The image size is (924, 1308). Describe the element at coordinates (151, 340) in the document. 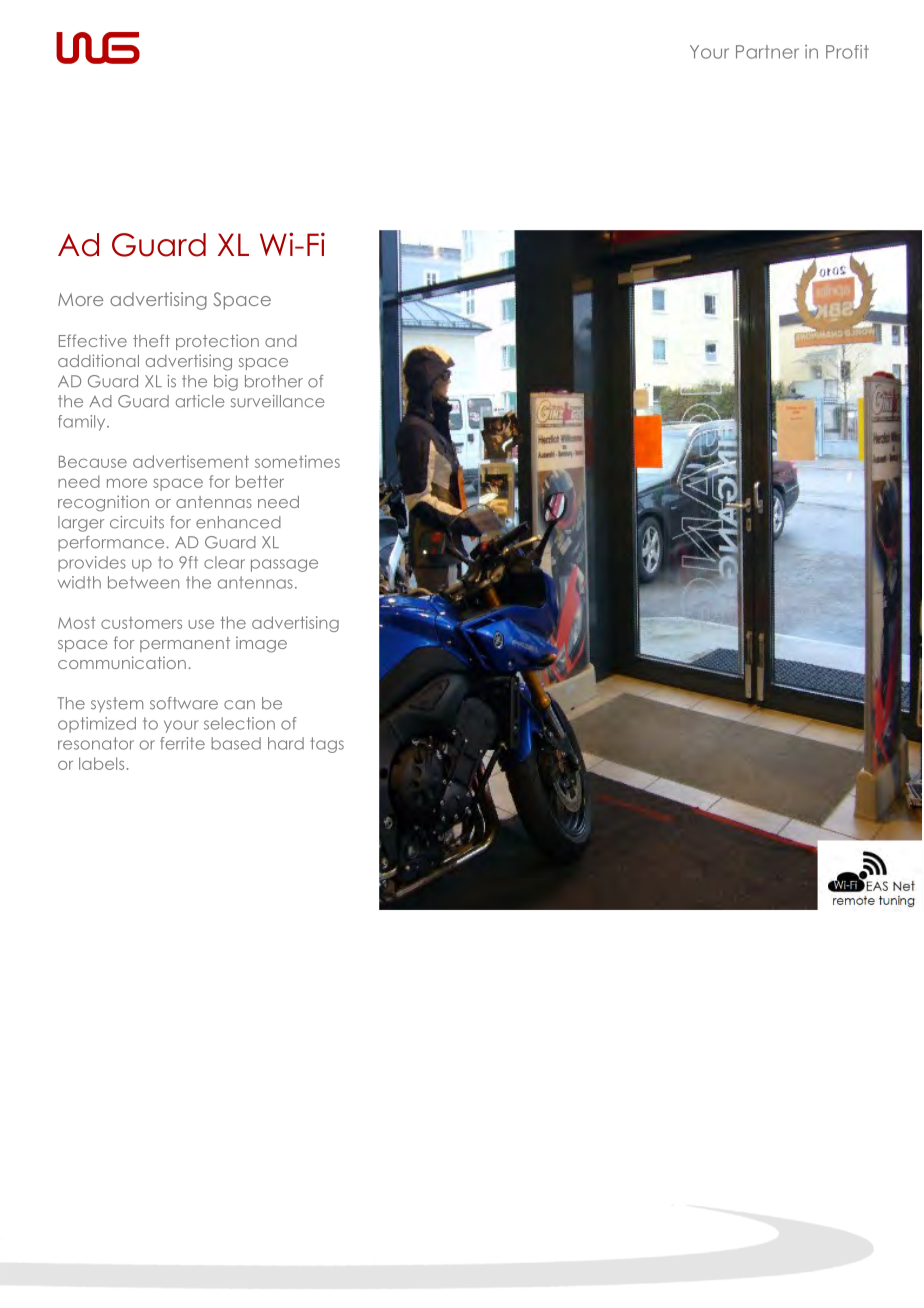

I see `theft` at that location.
